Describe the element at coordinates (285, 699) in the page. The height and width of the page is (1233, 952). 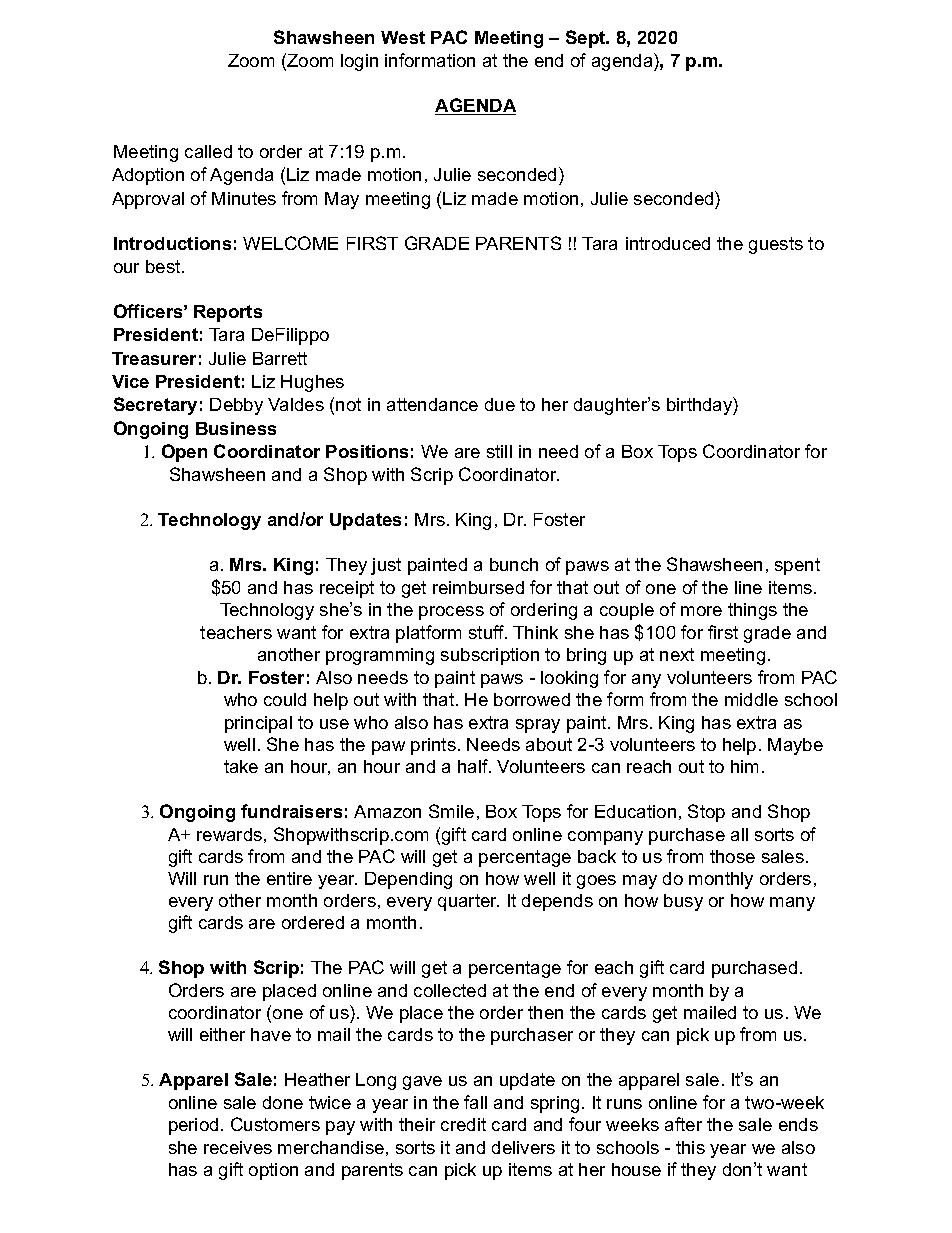
I see `could` at that location.
